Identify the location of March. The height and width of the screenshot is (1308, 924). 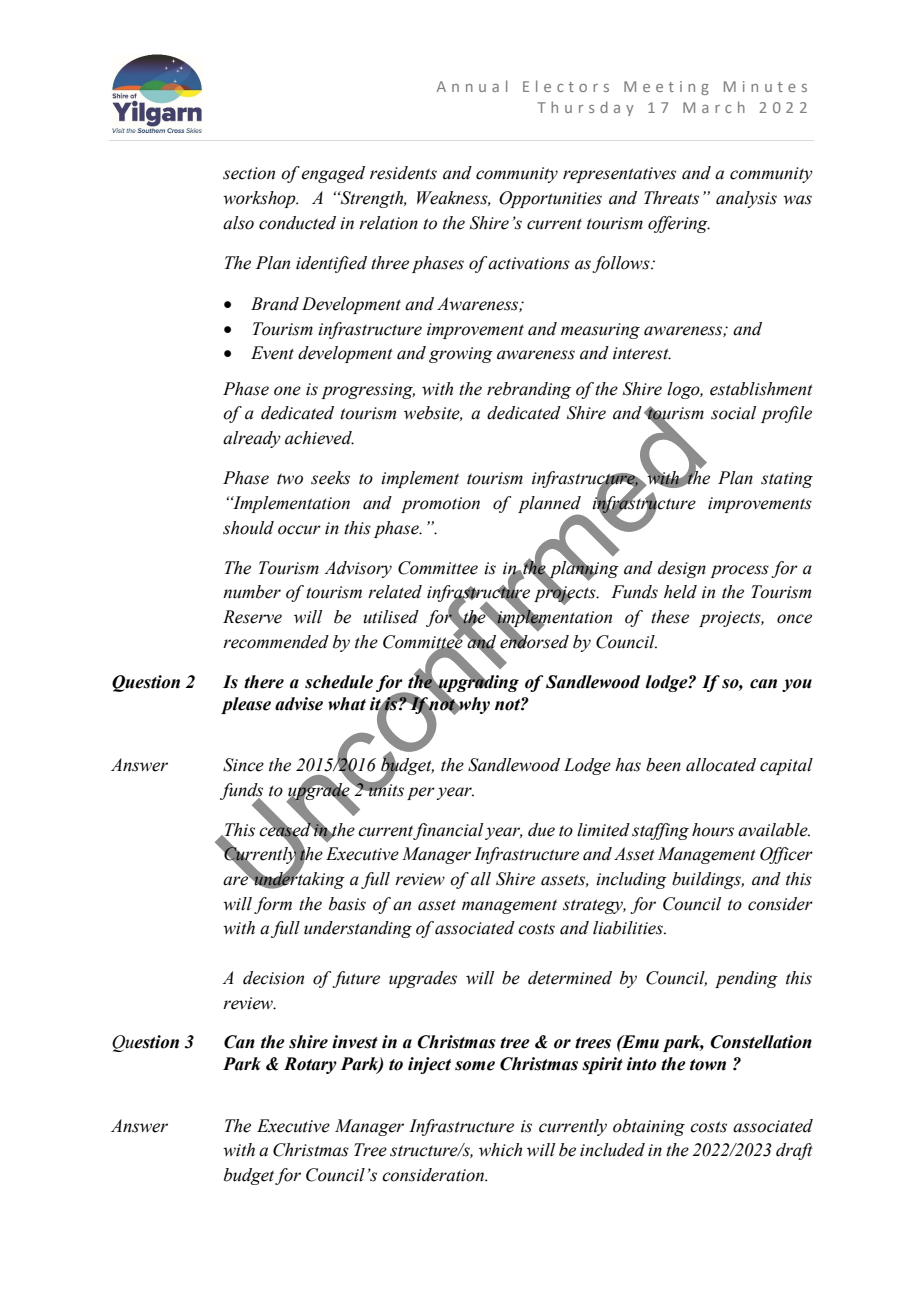
(714, 107).
